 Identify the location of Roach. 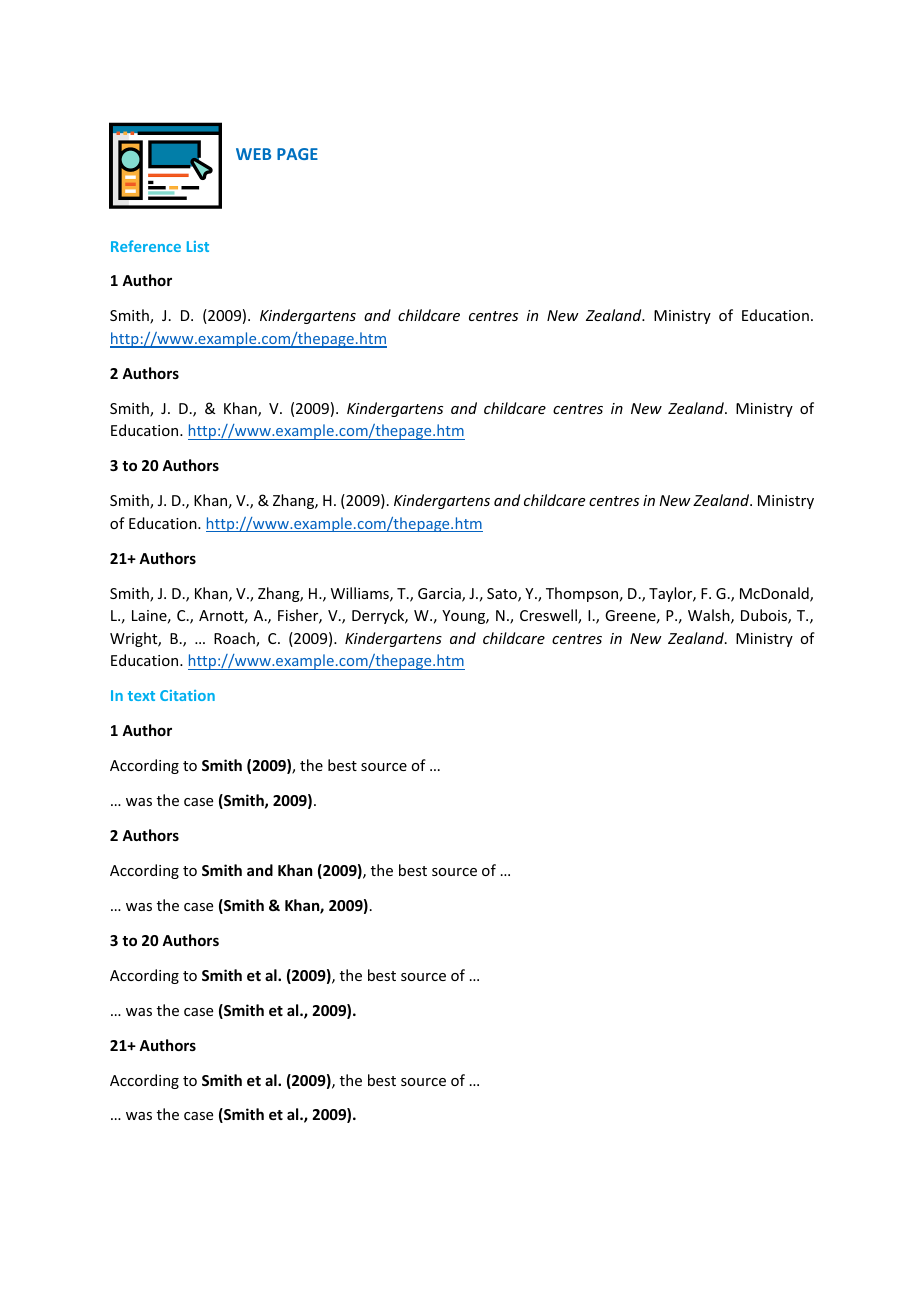
(235, 639).
